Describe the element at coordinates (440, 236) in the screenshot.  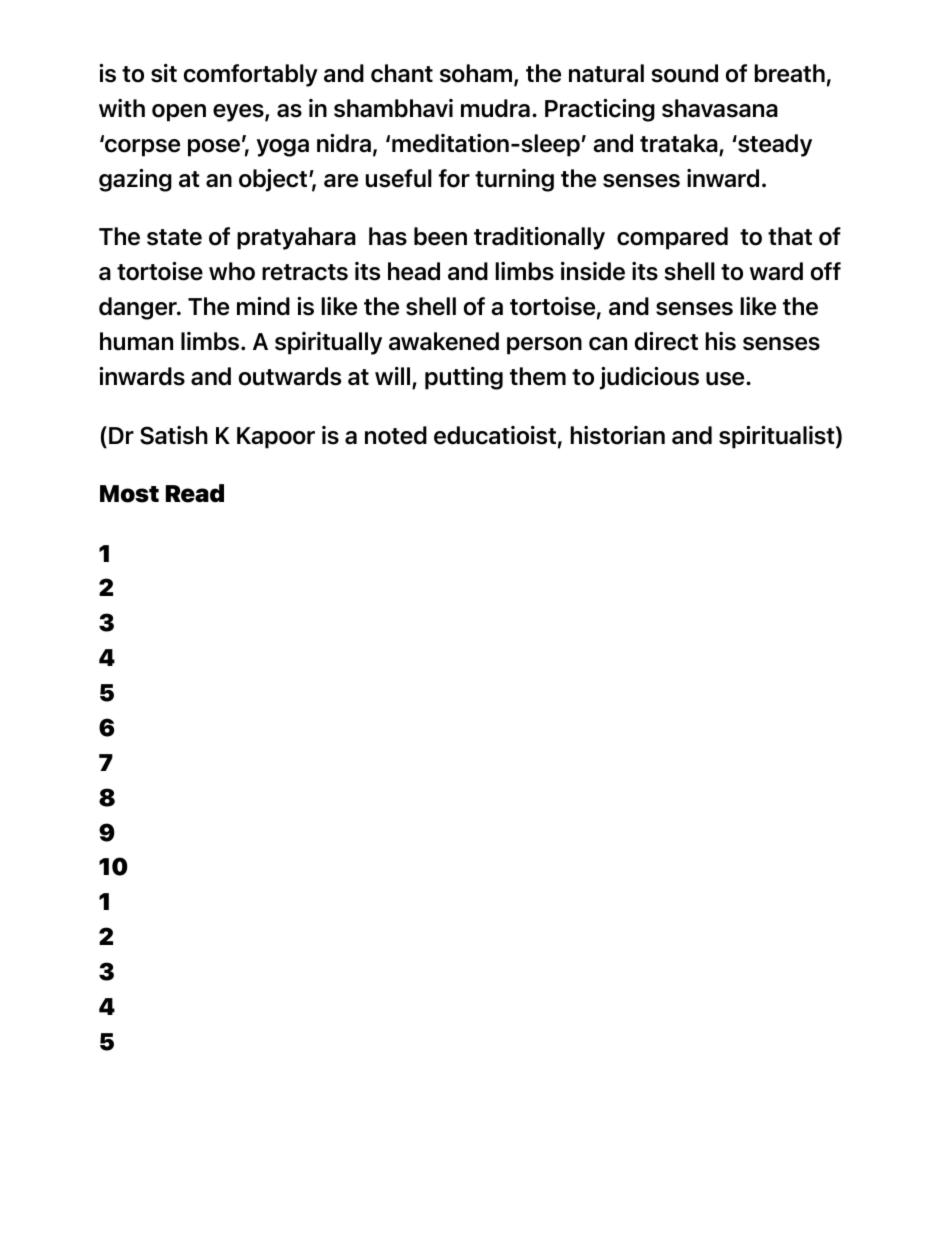
I see `been` at that location.
